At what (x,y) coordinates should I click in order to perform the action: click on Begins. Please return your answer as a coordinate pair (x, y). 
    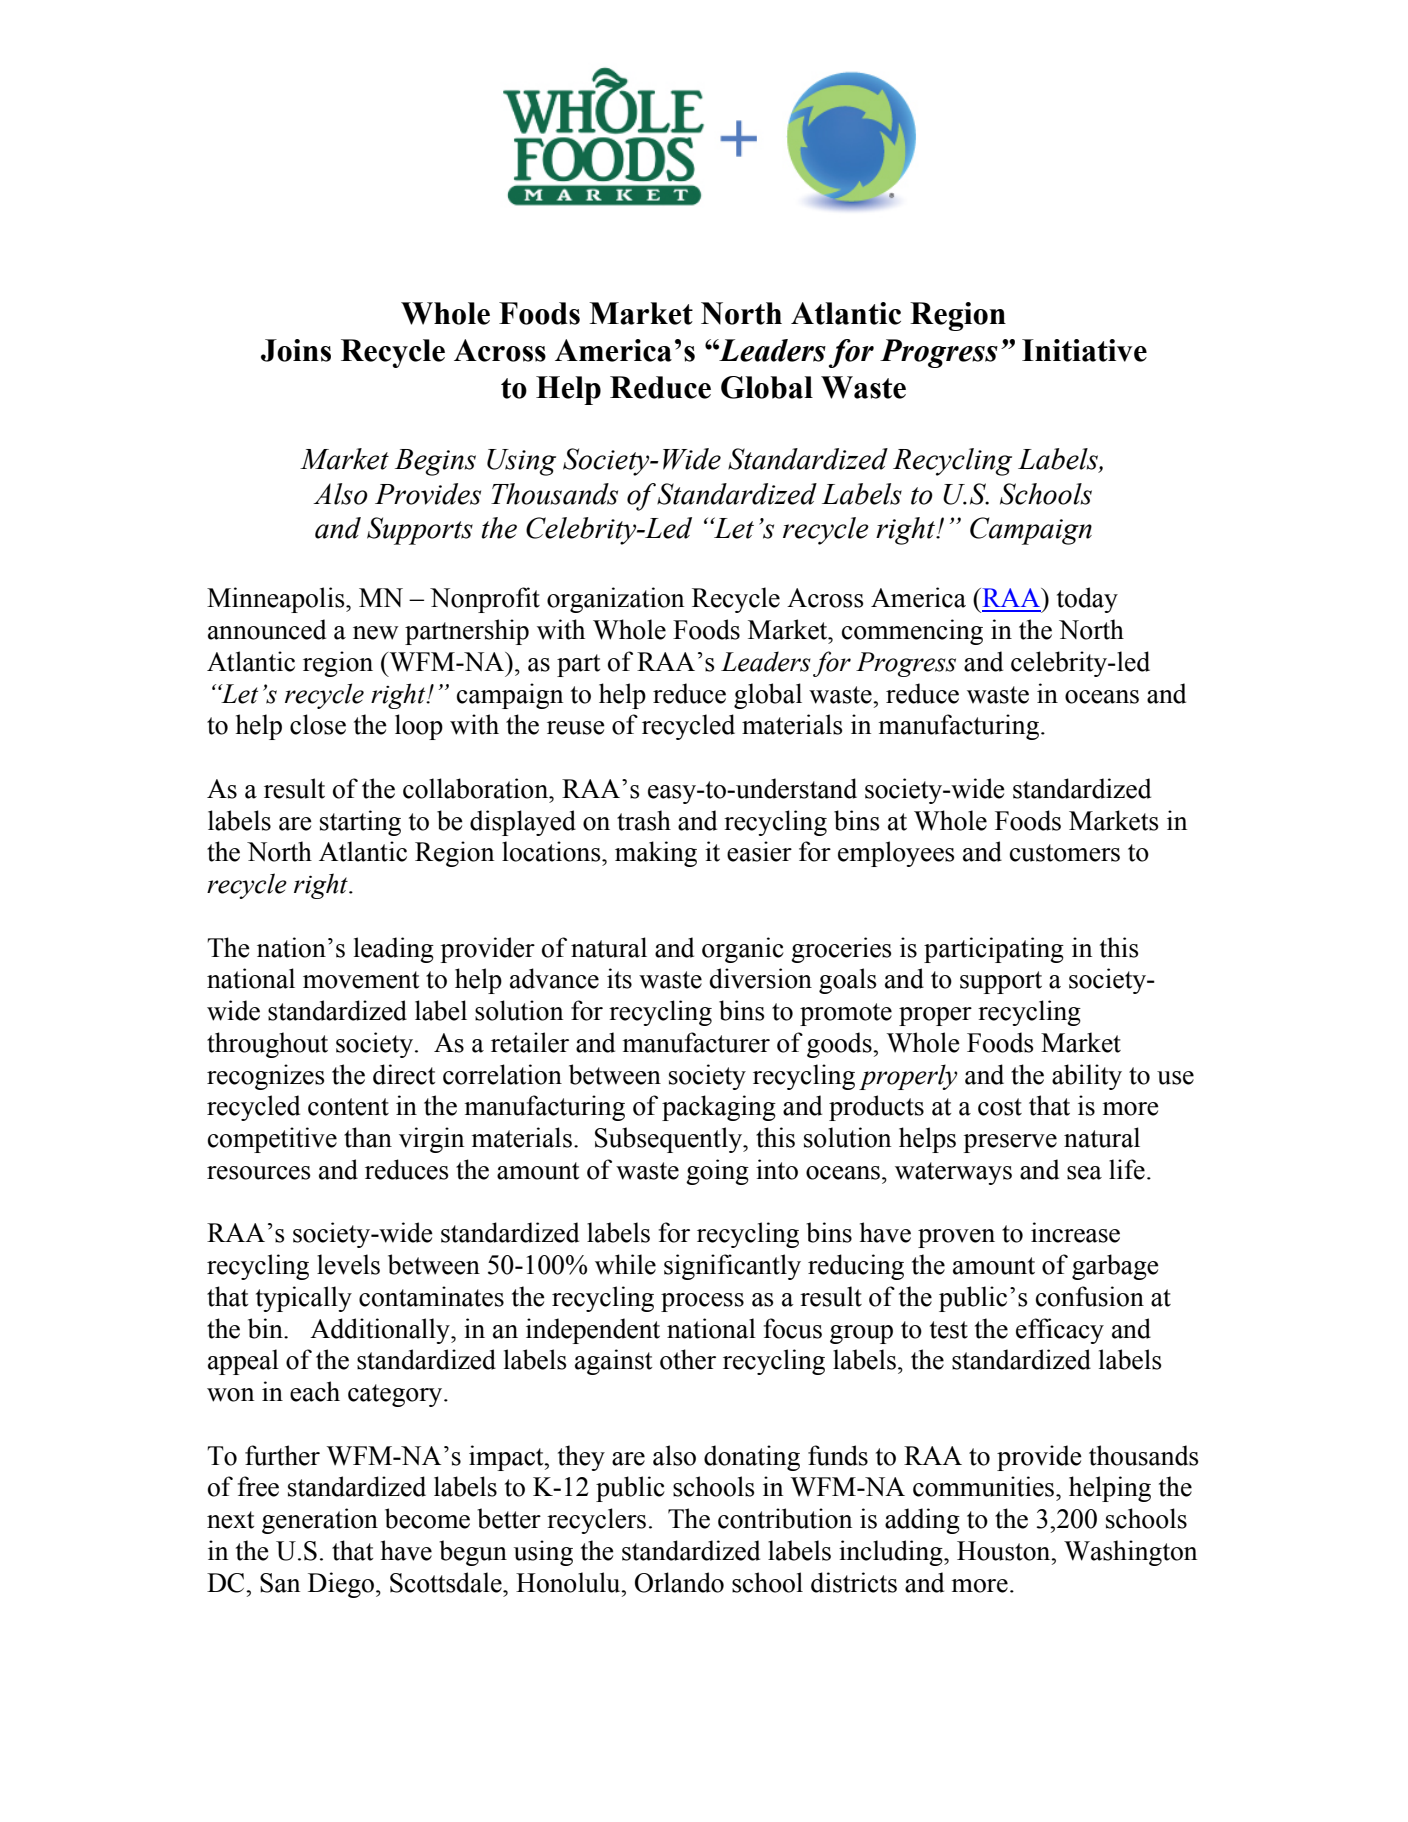
    Looking at the image, I should click on (435, 462).
